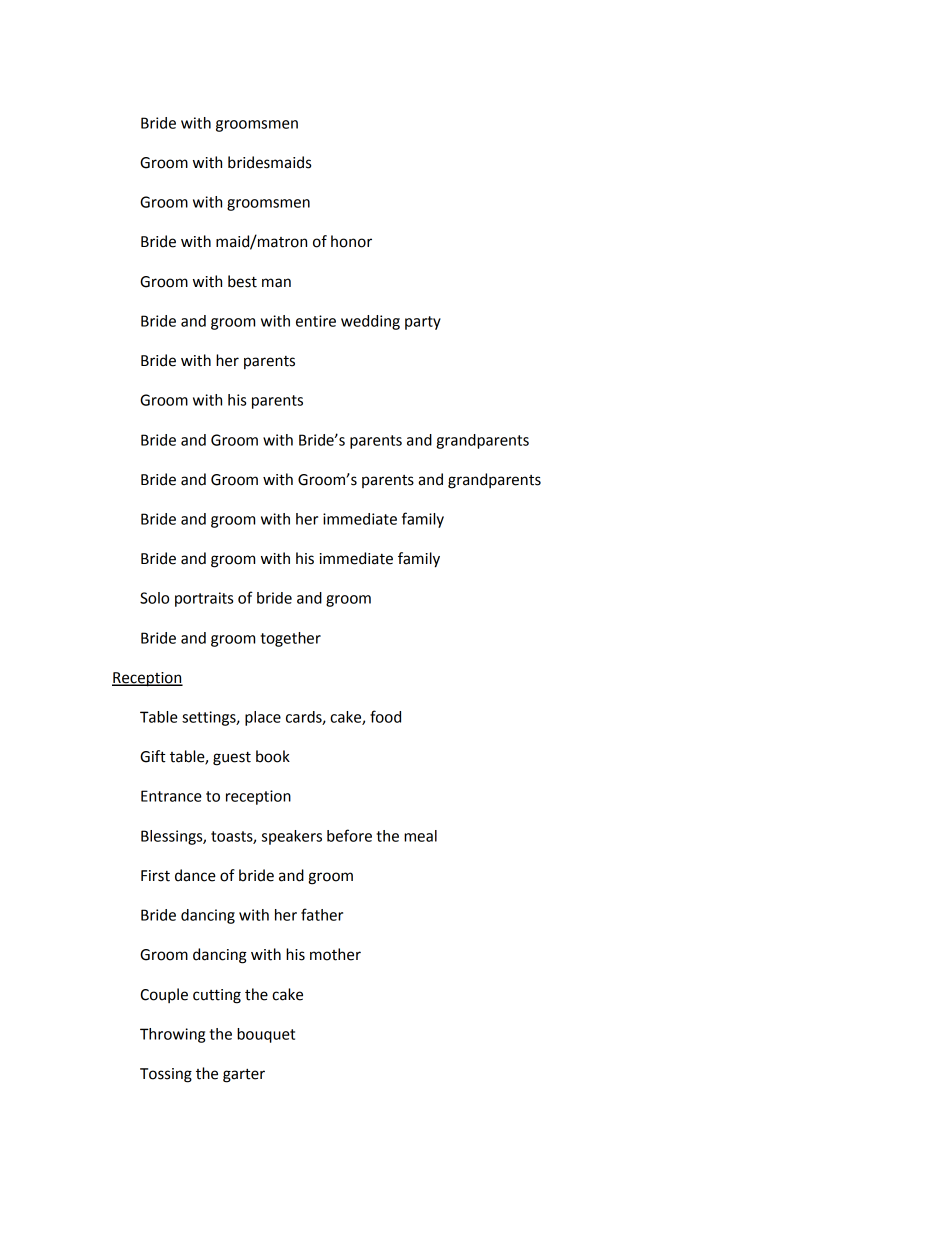  Describe the element at coordinates (204, 599) in the screenshot. I see `portraits` at that location.
